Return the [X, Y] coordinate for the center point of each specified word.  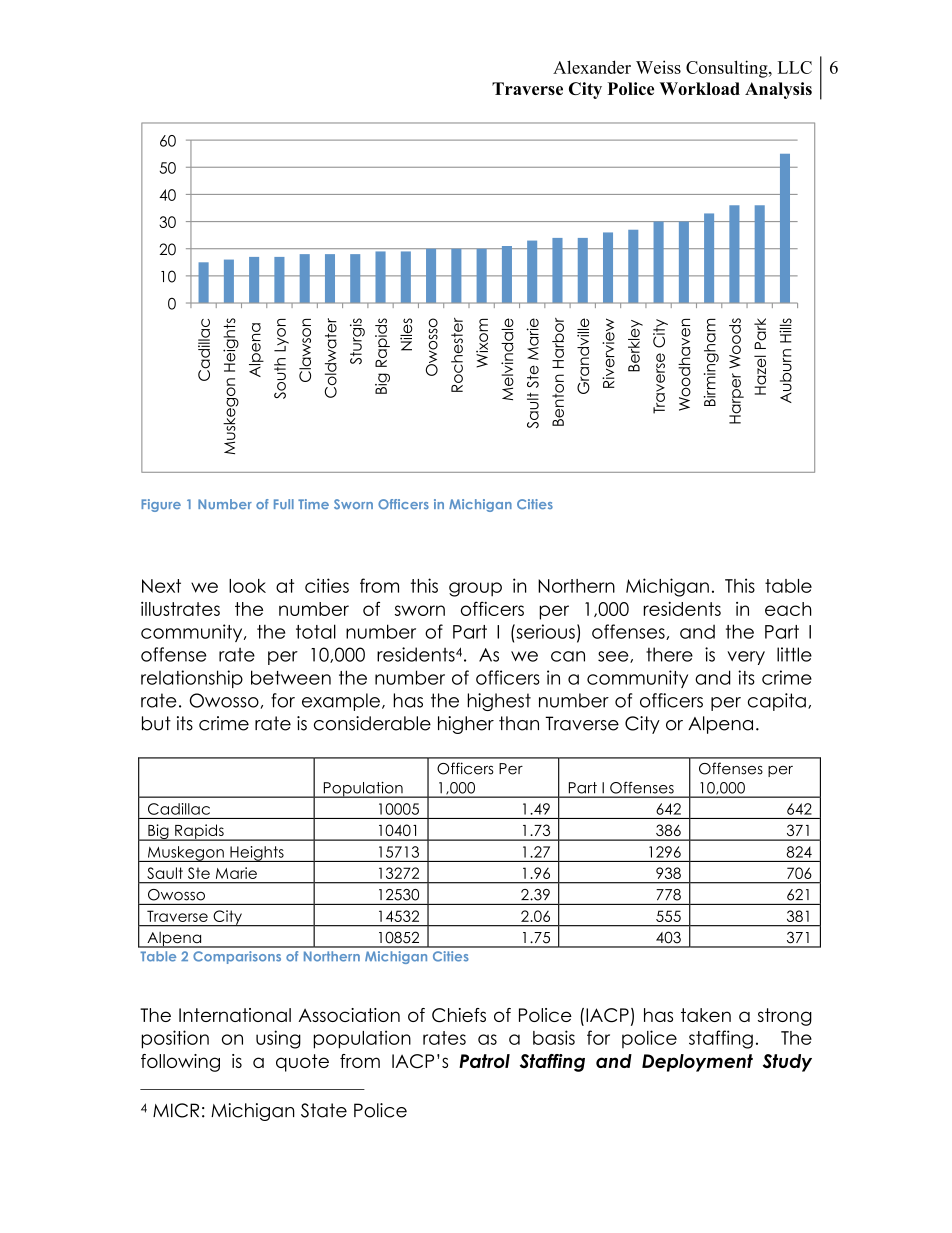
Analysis [778, 90]
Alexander [592, 67]
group [475, 589]
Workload [700, 88]
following [180, 1063]
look [247, 586]
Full [284, 504]
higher [466, 725]
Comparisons [237, 957]
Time [313, 504]
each [788, 609]
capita [777, 702]
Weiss [658, 67]
